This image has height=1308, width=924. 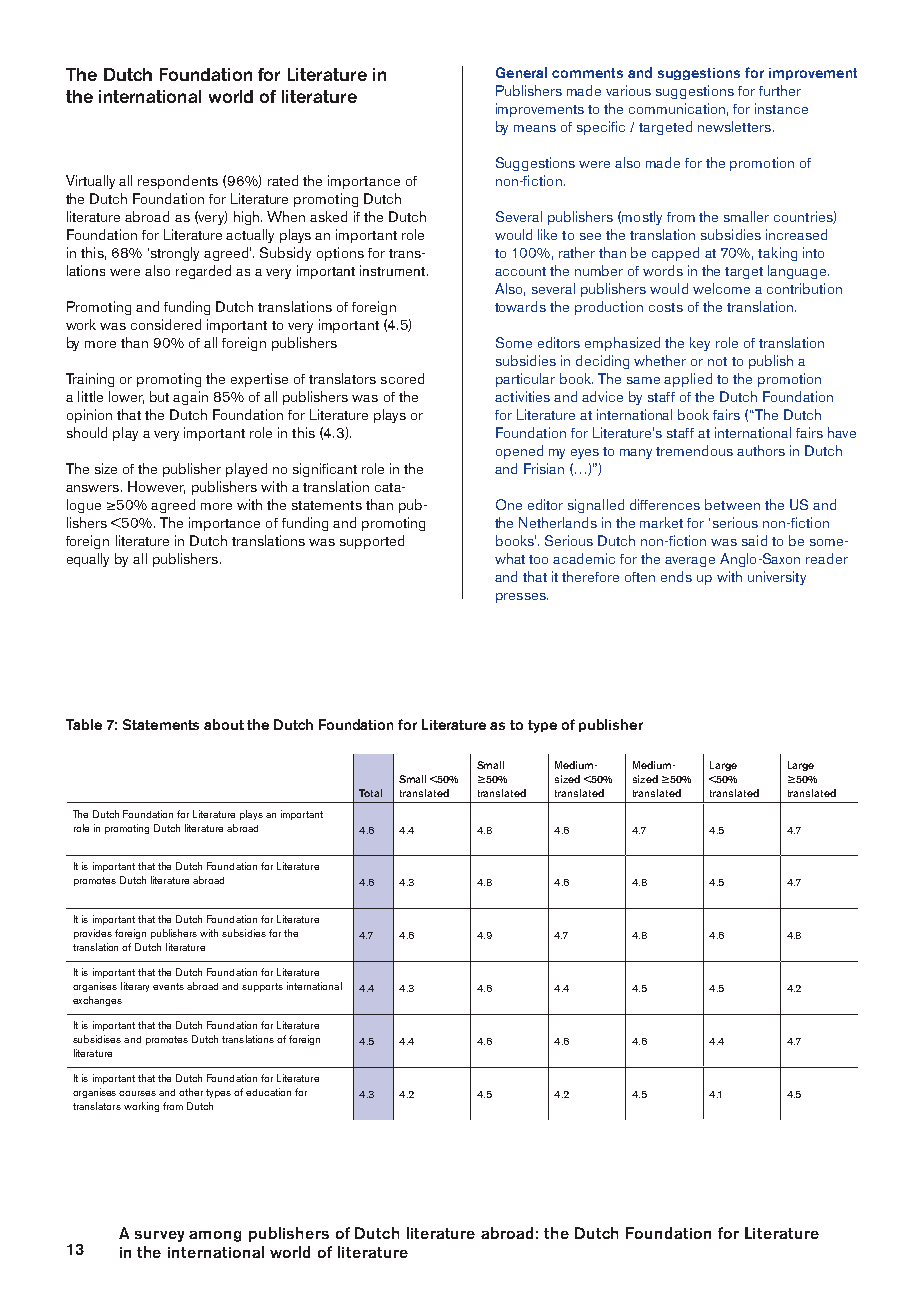 What do you see at coordinates (734, 126) in the image?
I see `newsletters` at bounding box center [734, 126].
